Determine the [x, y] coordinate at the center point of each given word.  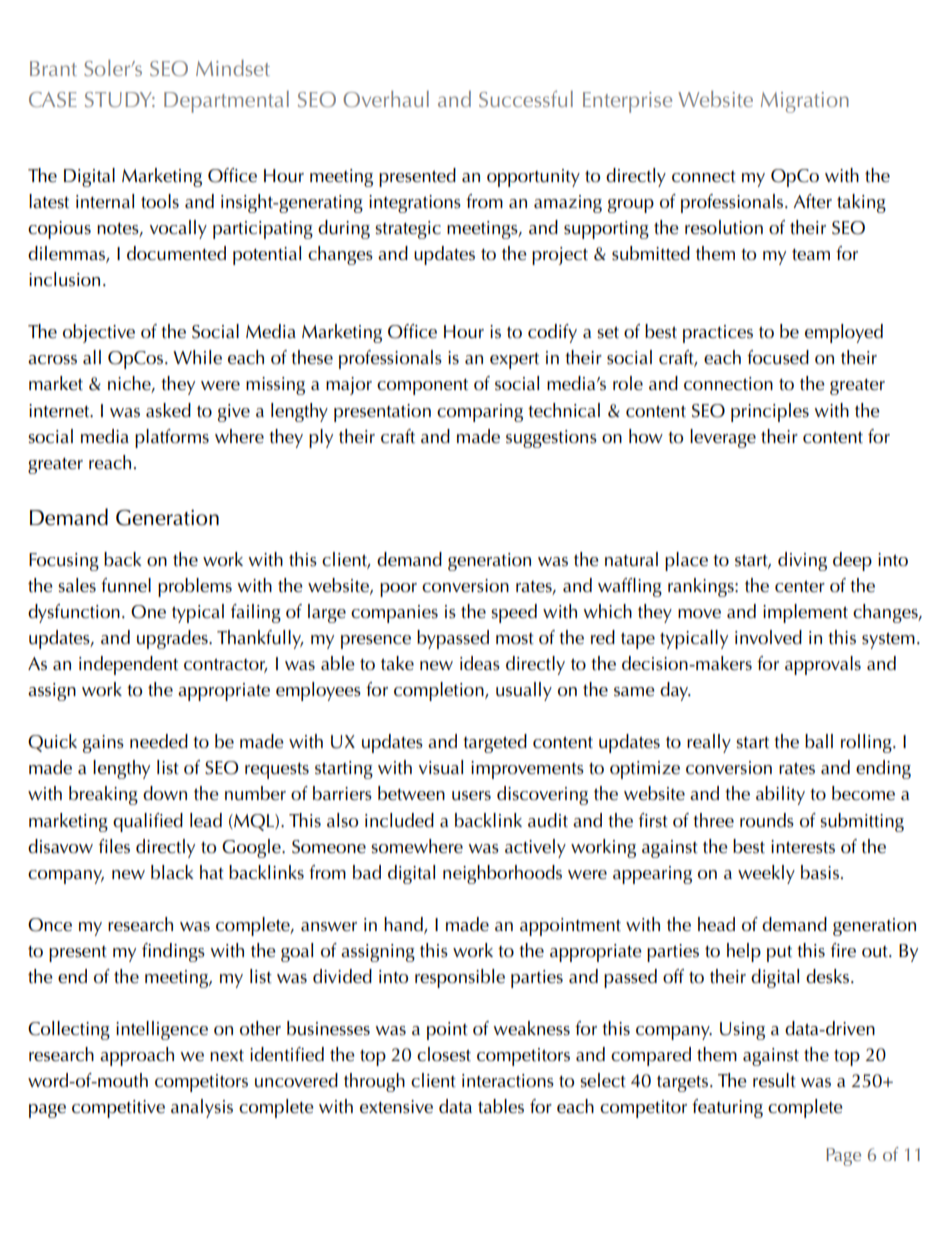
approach [137, 1056]
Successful [526, 98]
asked [168, 410]
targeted [495, 743]
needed [159, 741]
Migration [805, 102]
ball [819, 741]
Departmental [226, 102]
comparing [480, 413]
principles [770, 412]
